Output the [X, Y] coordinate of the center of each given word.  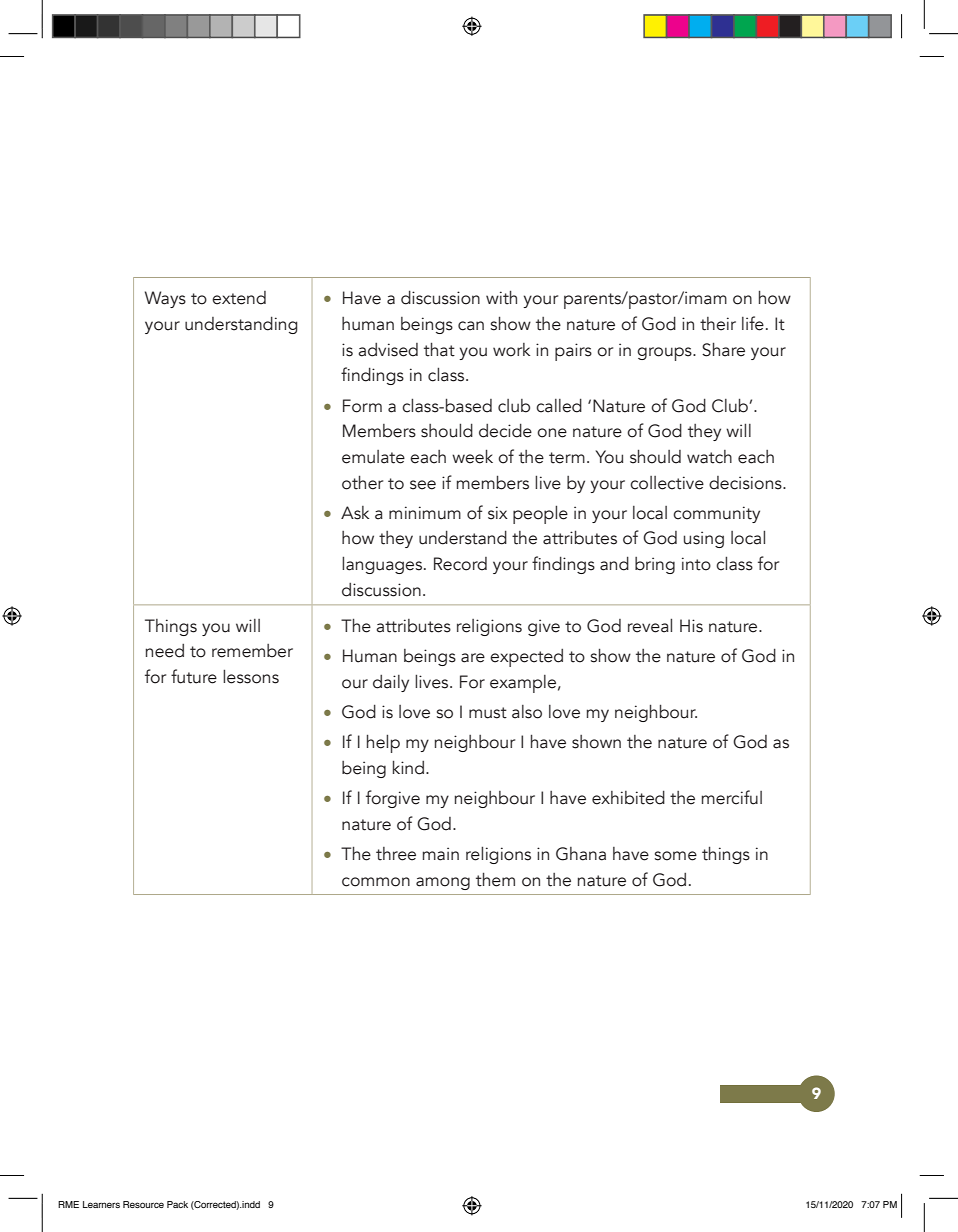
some [676, 856]
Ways [165, 299]
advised [388, 350]
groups [665, 354]
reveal [650, 625]
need [164, 651]
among [443, 883]
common [376, 882]
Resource [143, 1204]
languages [383, 565]
